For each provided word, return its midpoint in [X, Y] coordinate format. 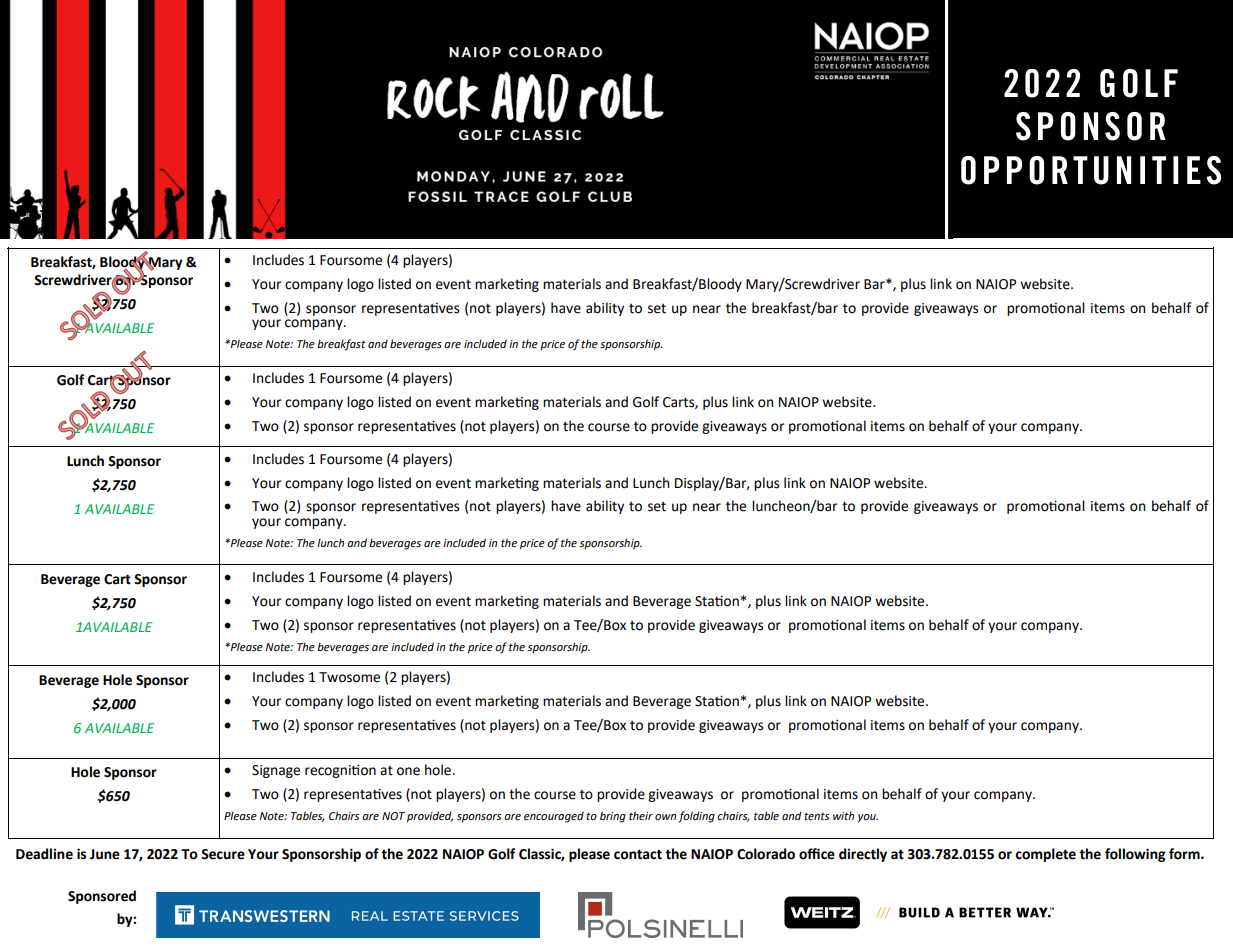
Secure [223, 854]
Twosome [349, 677]
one [408, 771]
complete [1045, 855]
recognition [340, 771]
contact [638, 854]
